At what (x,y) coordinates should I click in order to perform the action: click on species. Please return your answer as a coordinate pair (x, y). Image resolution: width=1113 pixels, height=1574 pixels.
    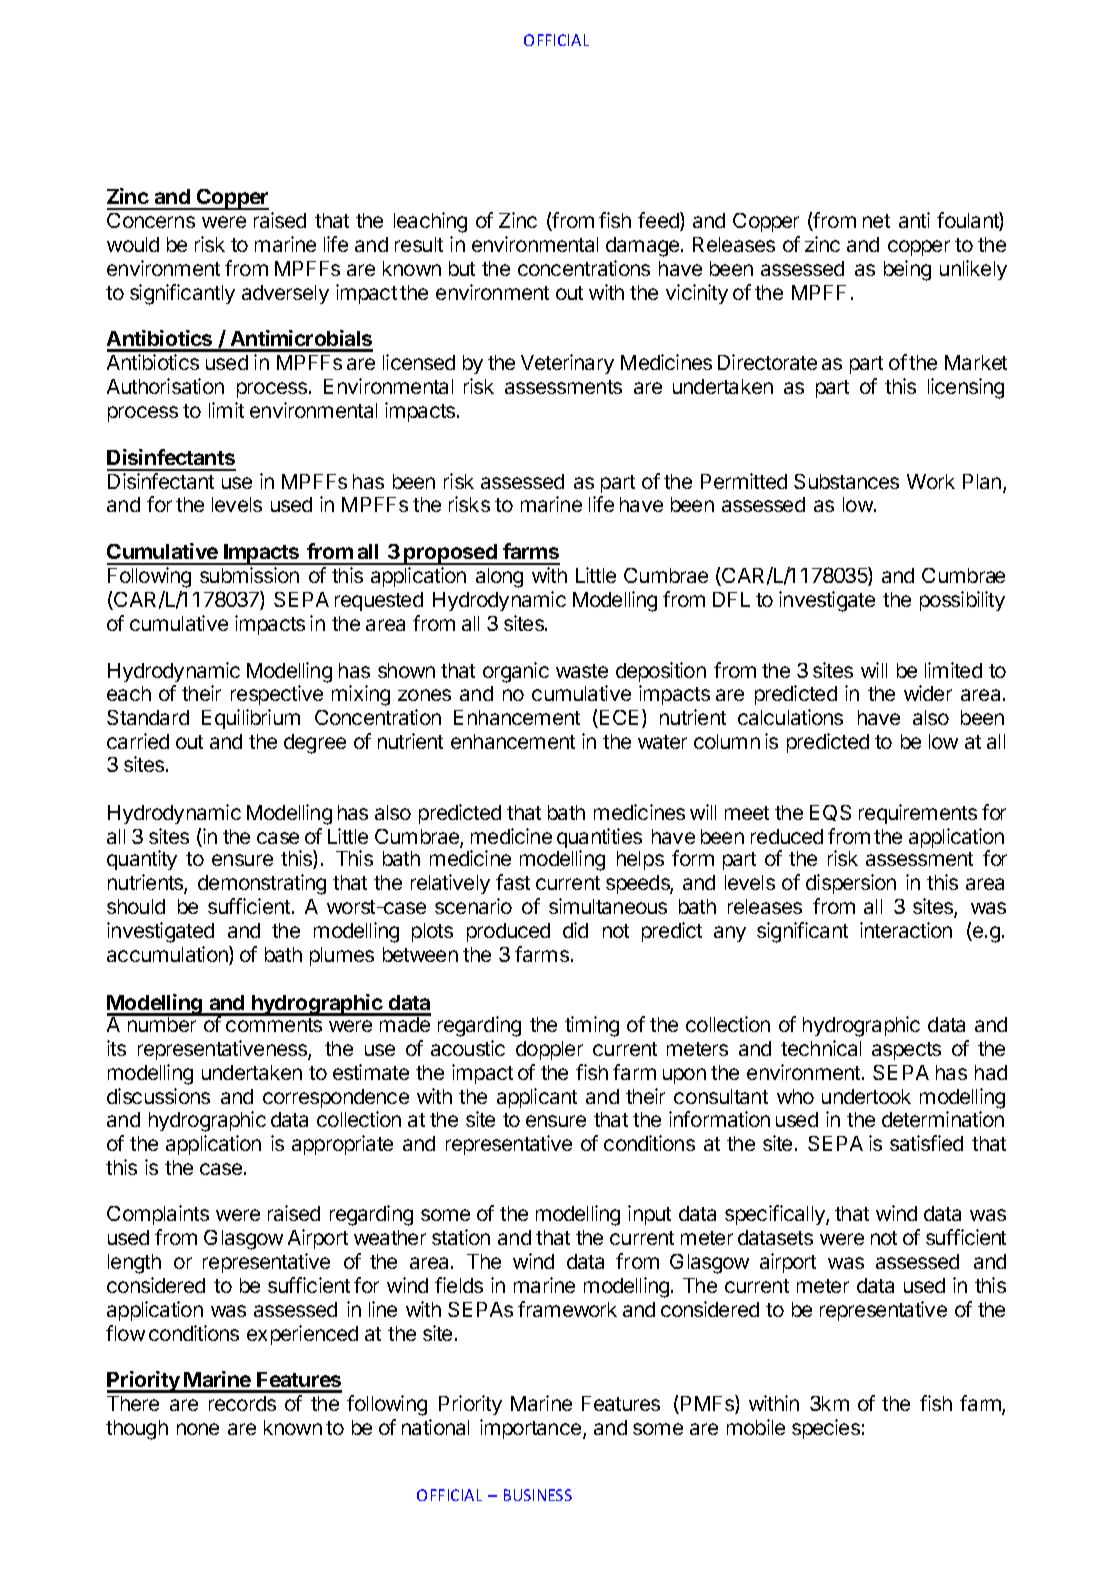
    Looking at the image, I should click on (826, 1429).
